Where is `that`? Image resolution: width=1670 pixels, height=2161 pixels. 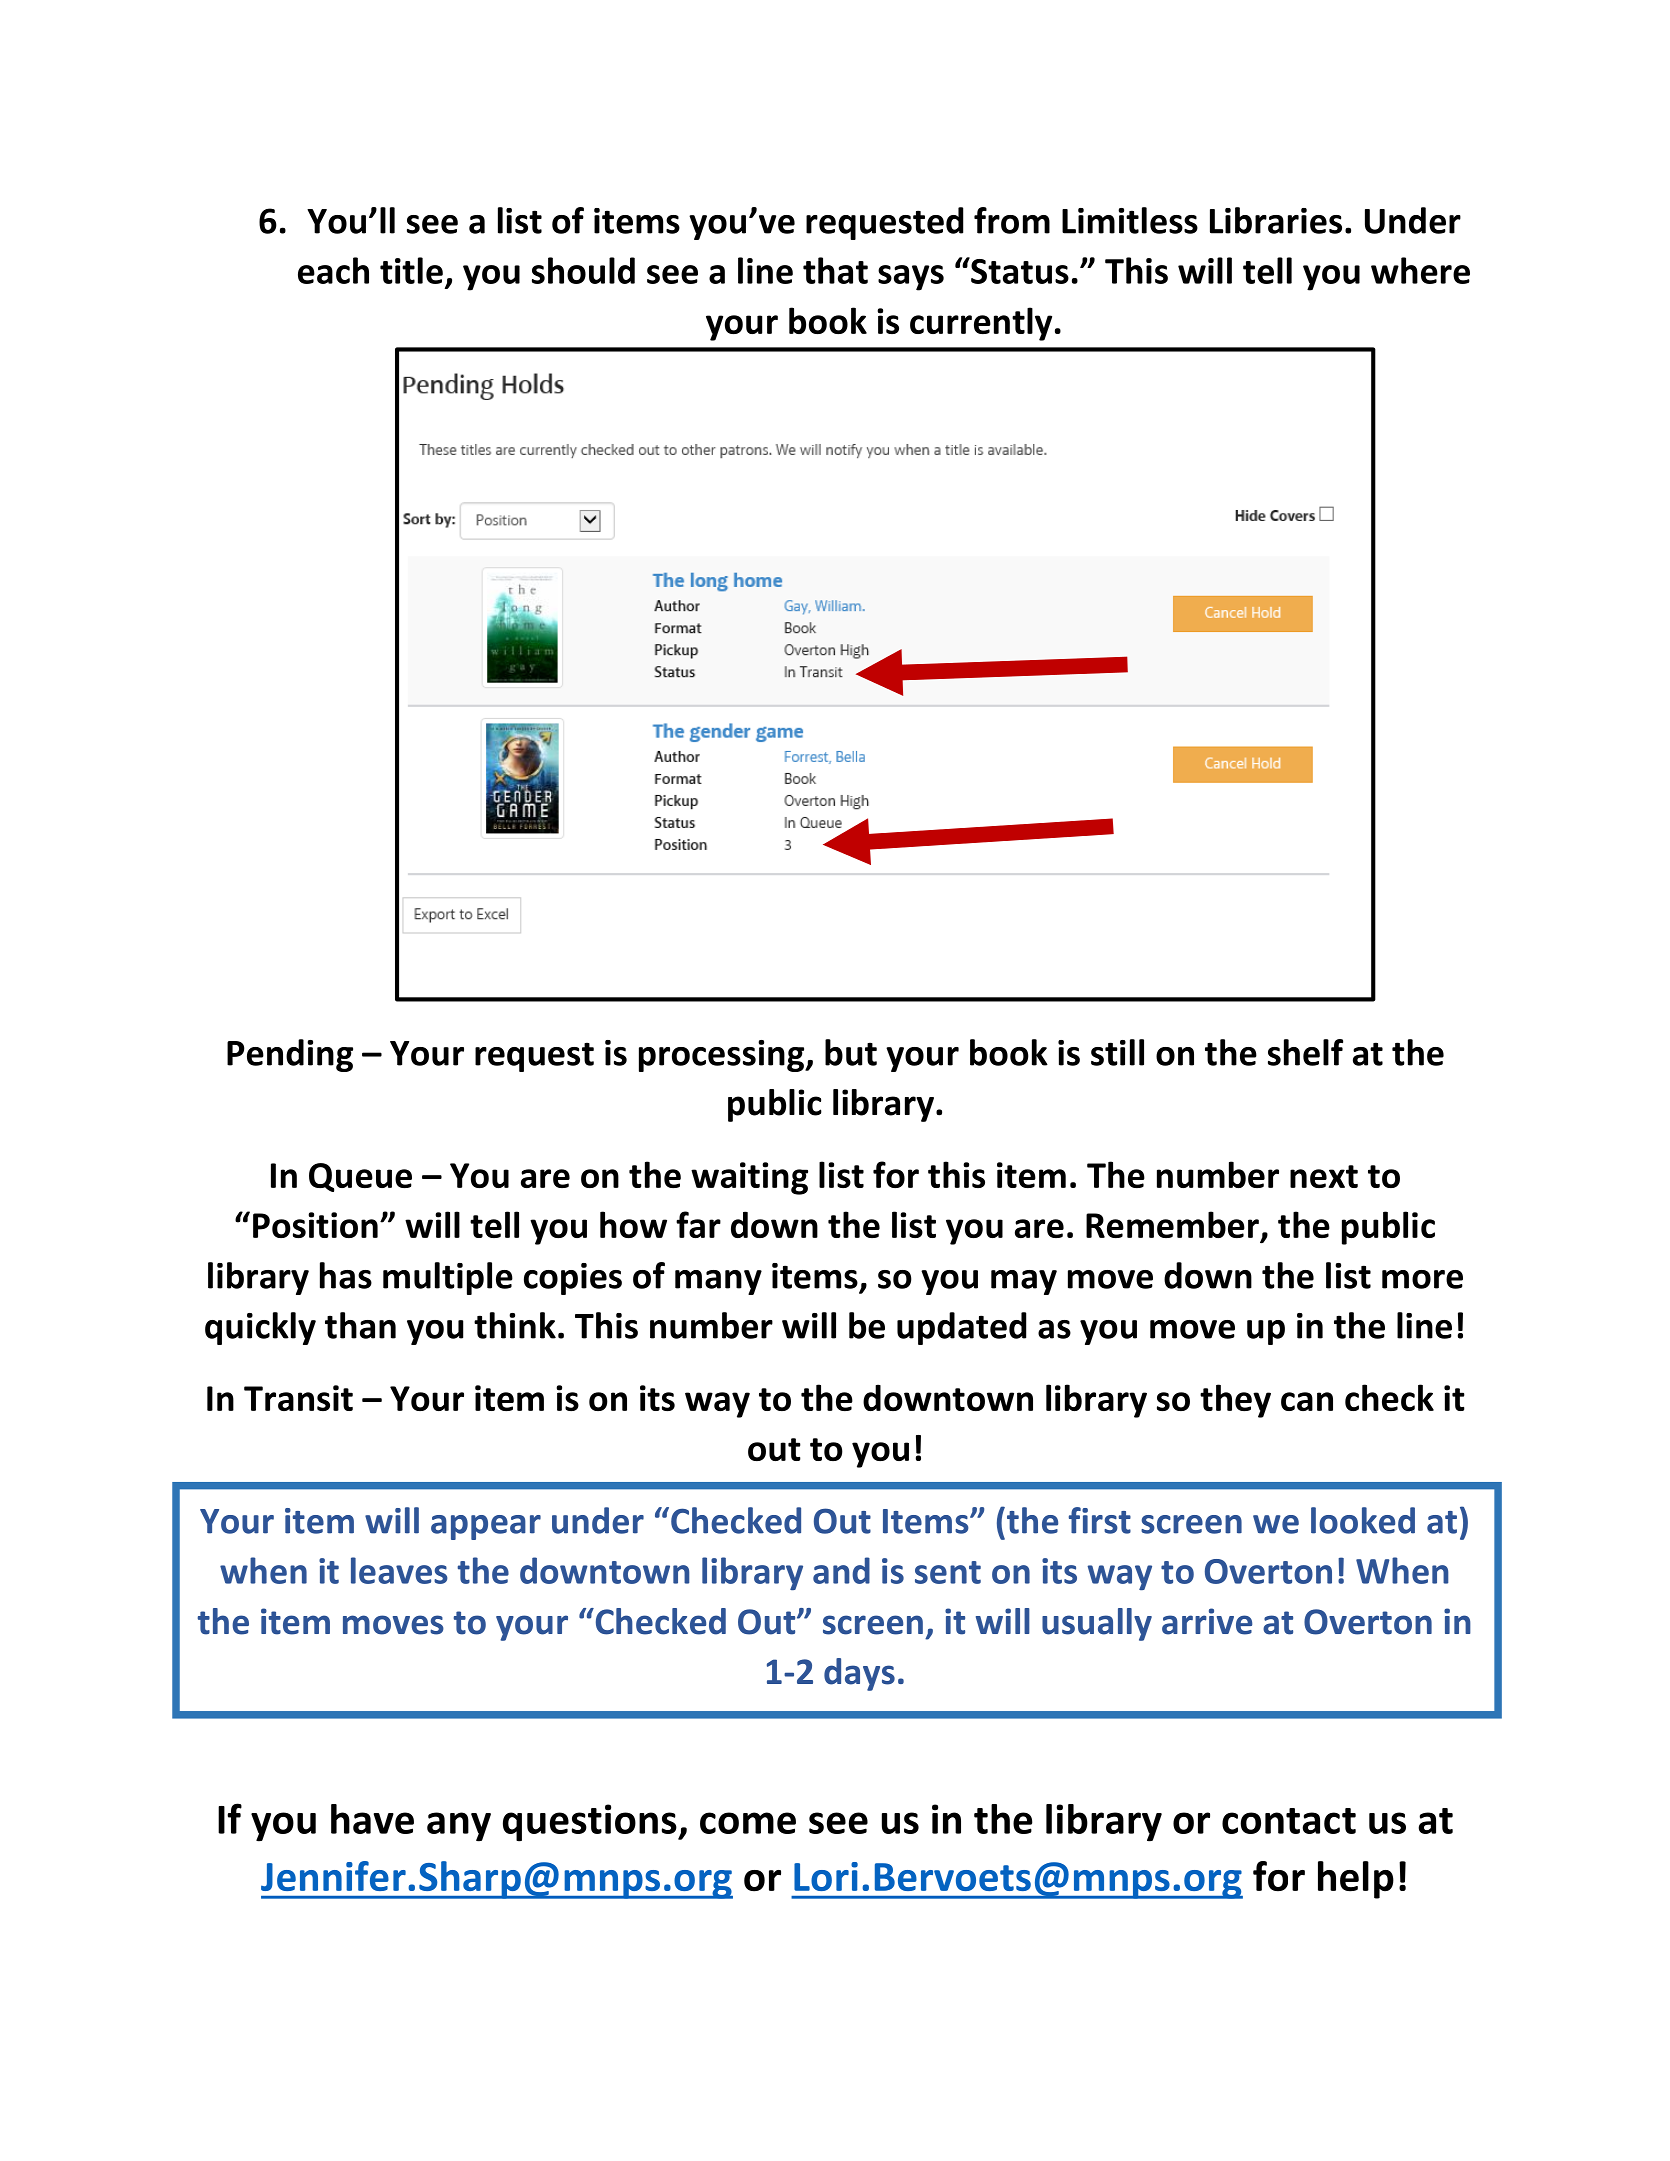
that is located at coordinates (835, 270).
